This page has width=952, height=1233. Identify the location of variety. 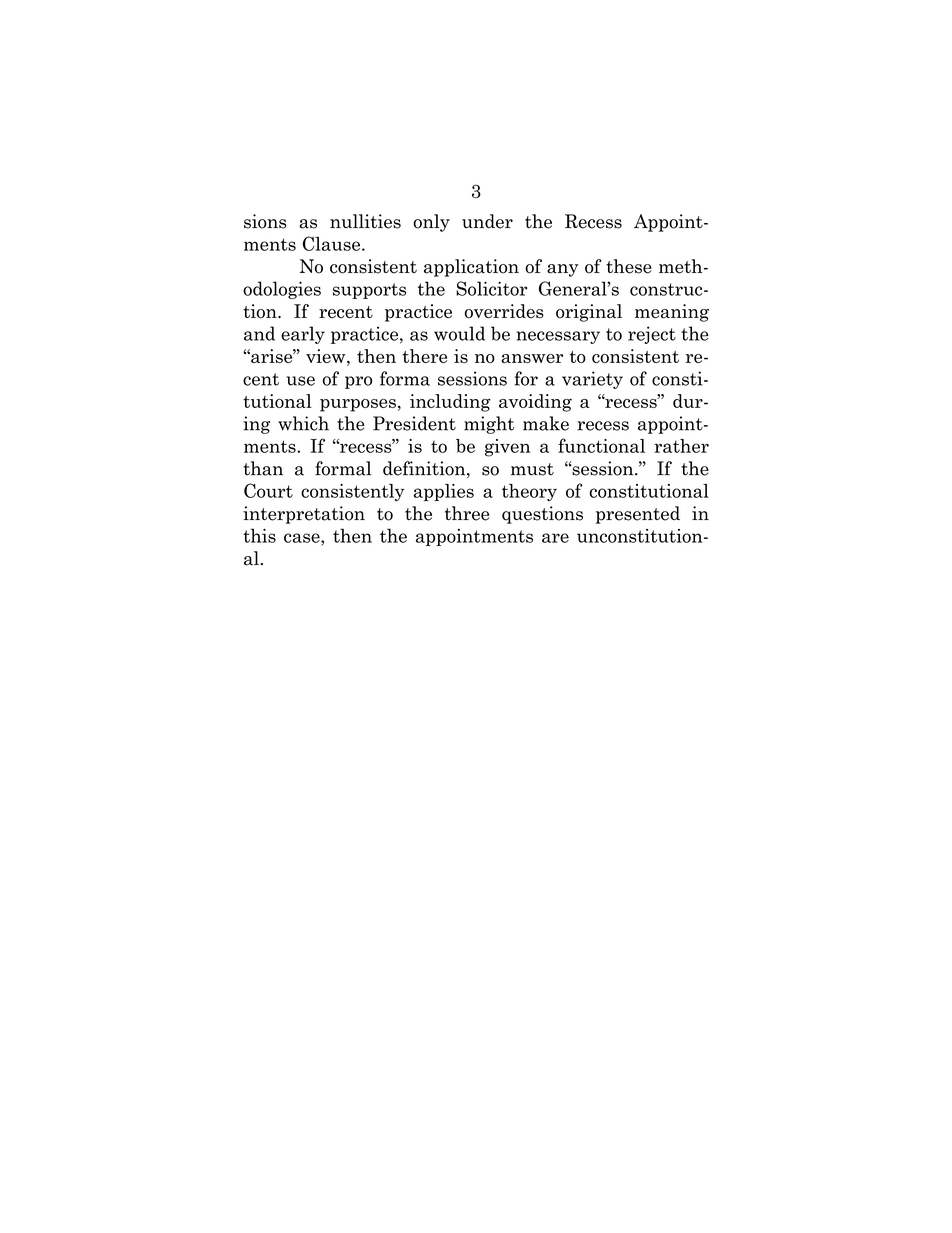
(592, 380).
